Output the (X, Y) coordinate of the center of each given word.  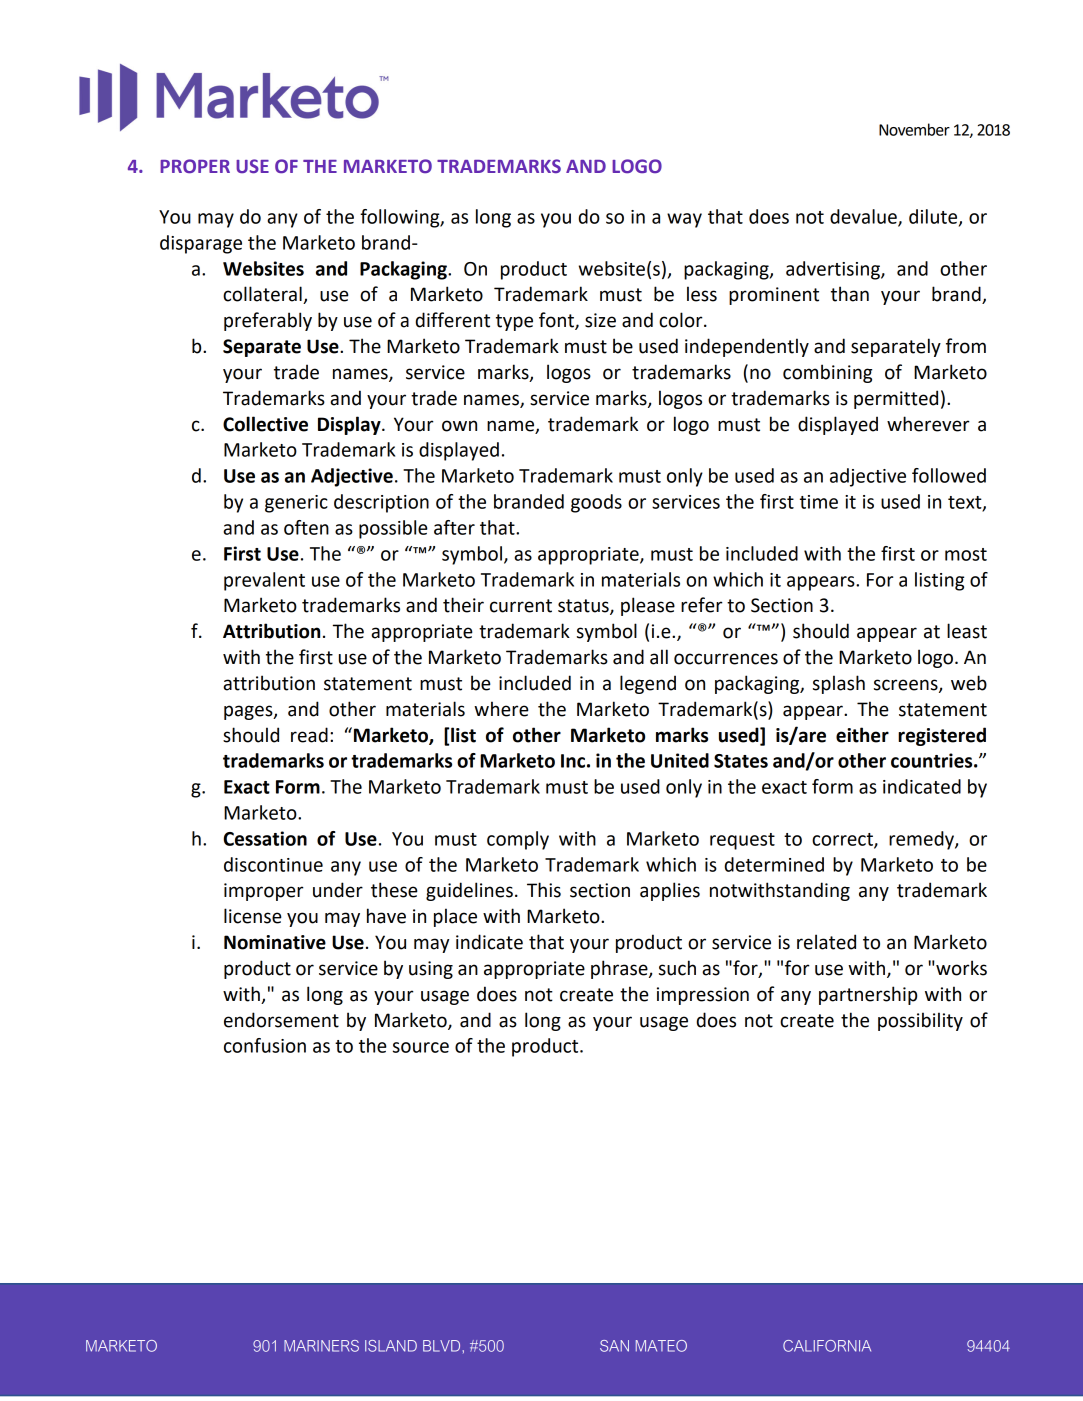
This (544, 890)
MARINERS (321, 1346)
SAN (614, 1346)
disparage (201, 244)
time (819, 502)
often (306, 527)
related (826, 942)
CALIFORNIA (827, 1346)
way (684, 220)
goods (596, 503)
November (914, 129)
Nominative (275, 942)
